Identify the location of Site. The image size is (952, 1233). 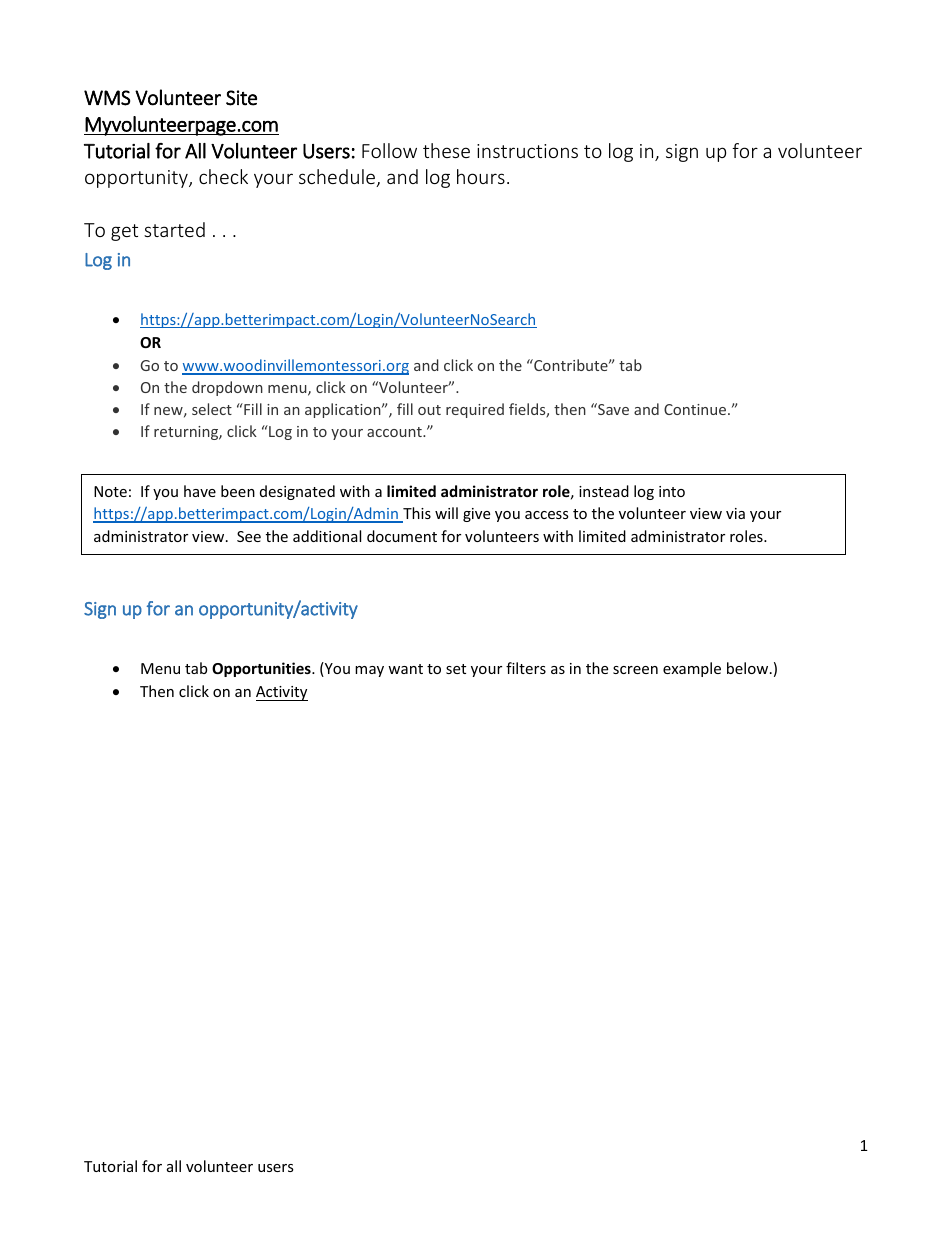
(241, 98).
